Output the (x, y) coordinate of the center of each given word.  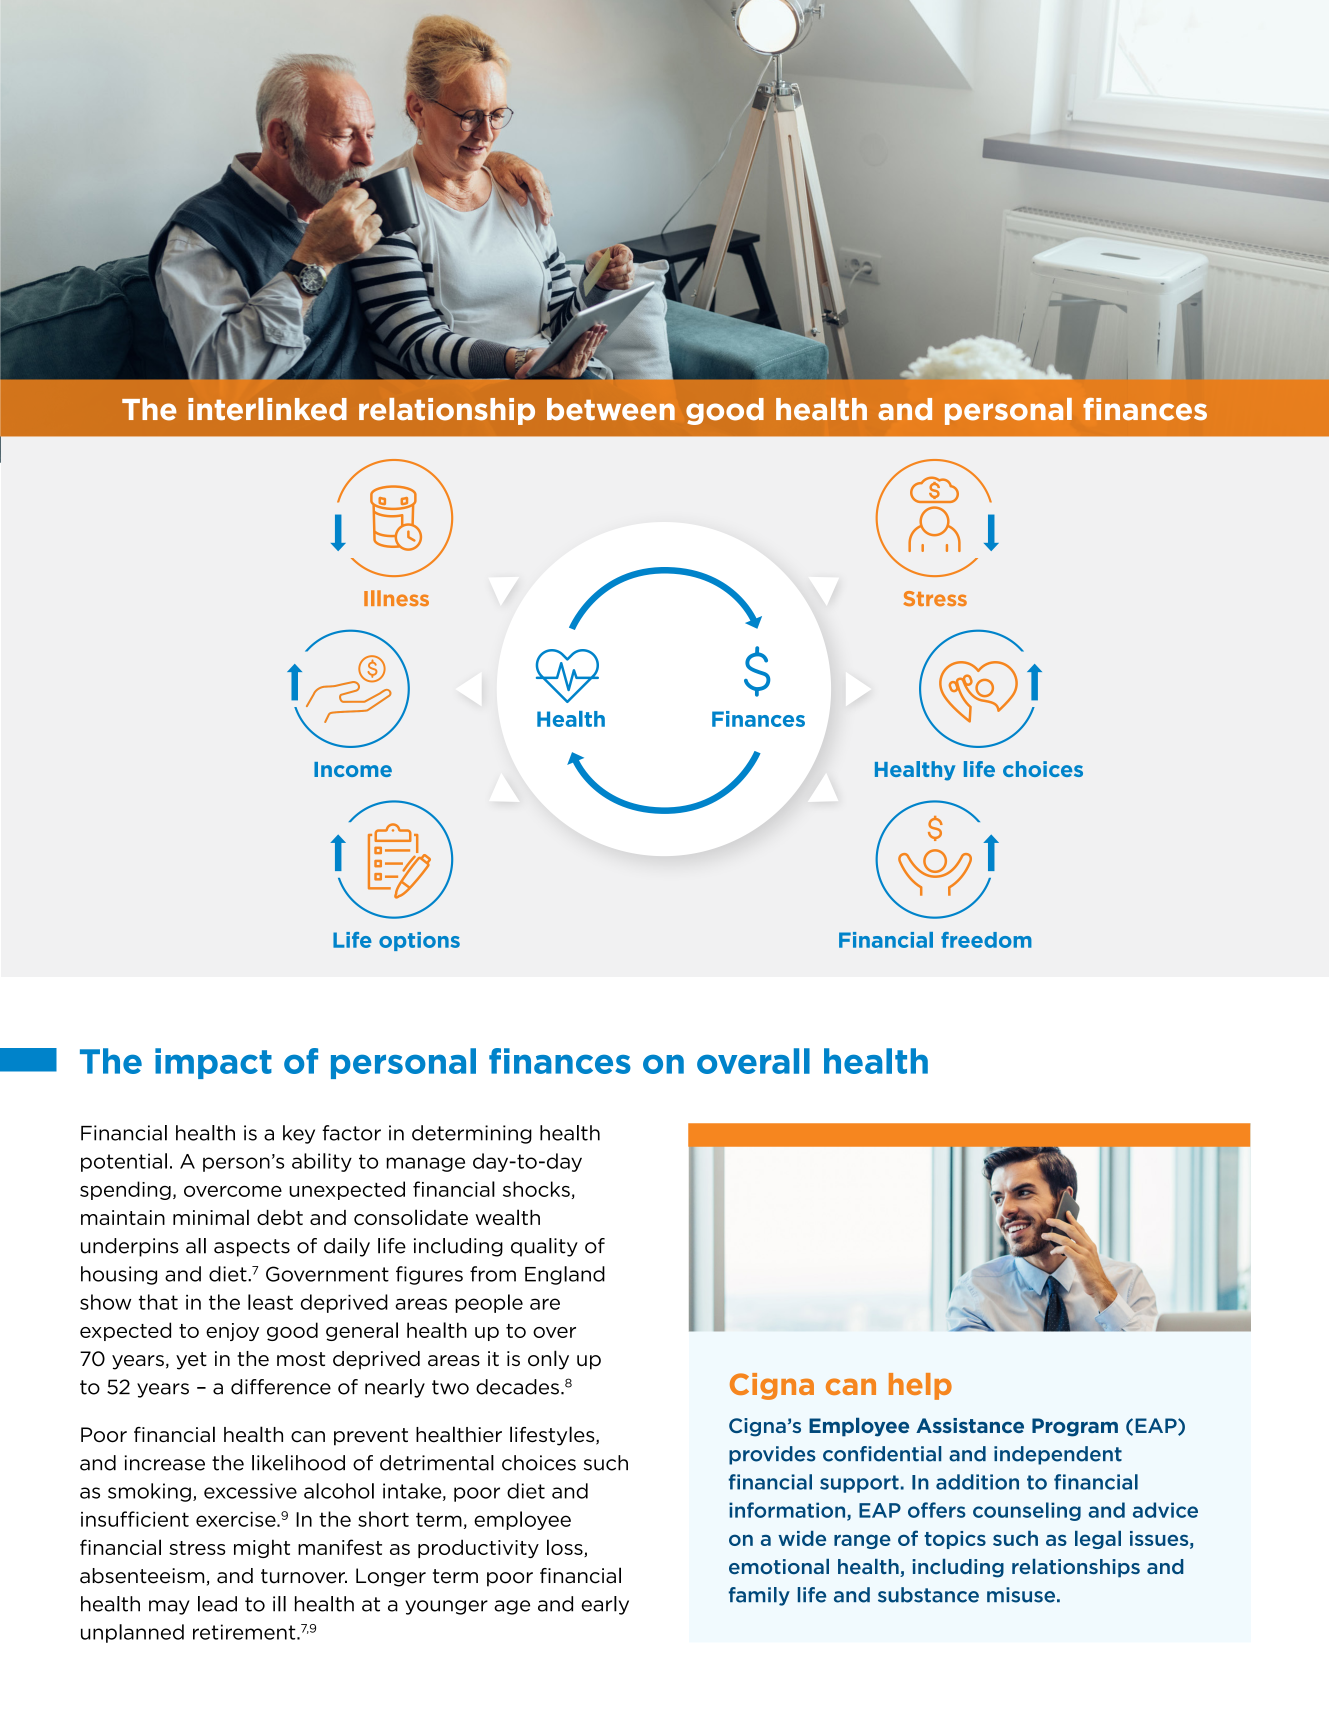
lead (217, 1604)
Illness (396, 598)
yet (191, 1361)
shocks (536, 1189)
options (419, 941)
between (611, 409)
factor (351, 1133)
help (920, 1386)
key (299, 1134)
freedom (986, 940)
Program (1075, 1427)
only (548, 1360)
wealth (507, 1217)
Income (353, 769)
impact (213, 1063)
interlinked (267, 409)
